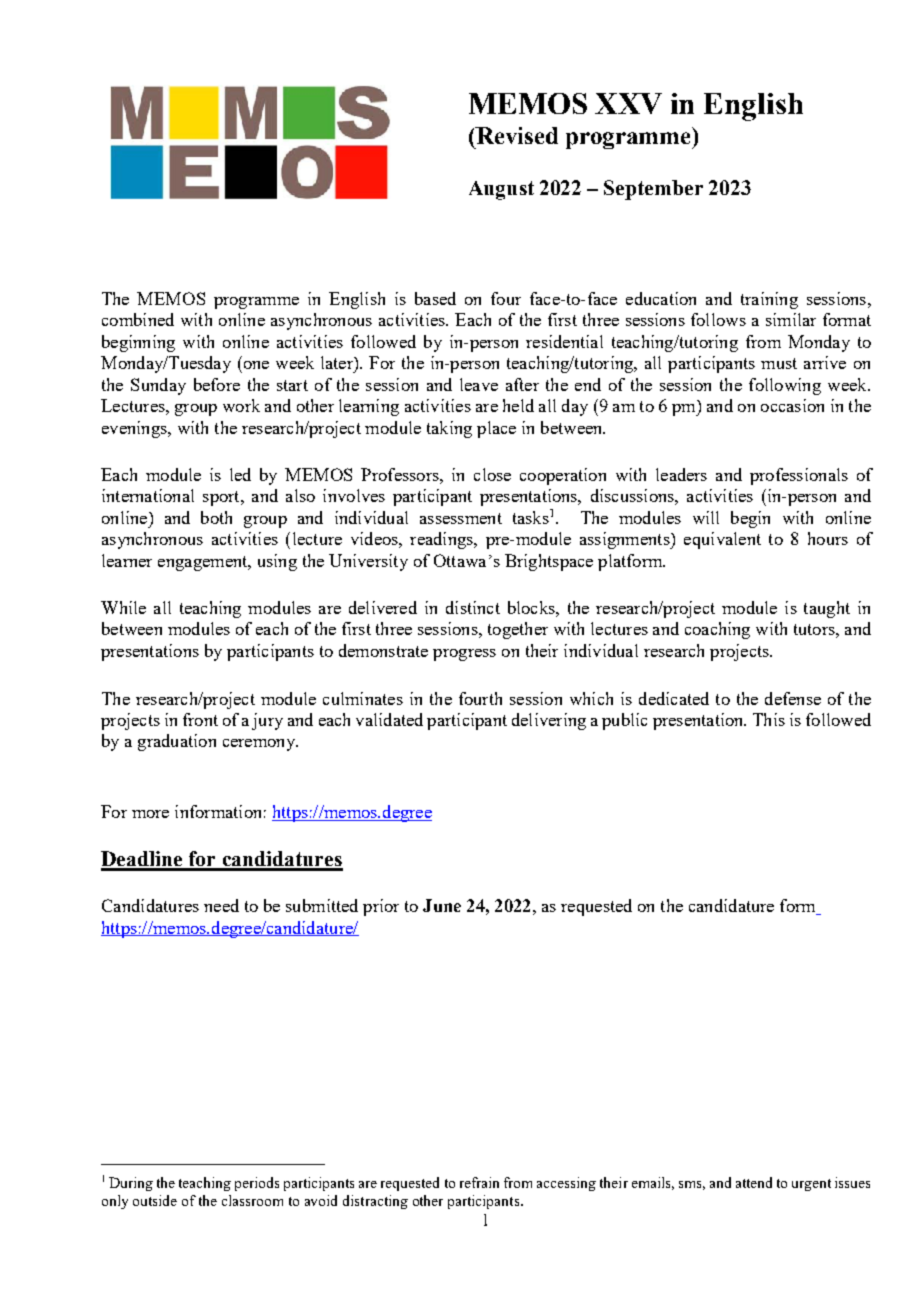 Image resolution: width=924 pixels, height=1308 pixels. What do you see at coordinates (479, 1182) in the screenshot?
I see `refrain` at bounding box center [479, 1182].
